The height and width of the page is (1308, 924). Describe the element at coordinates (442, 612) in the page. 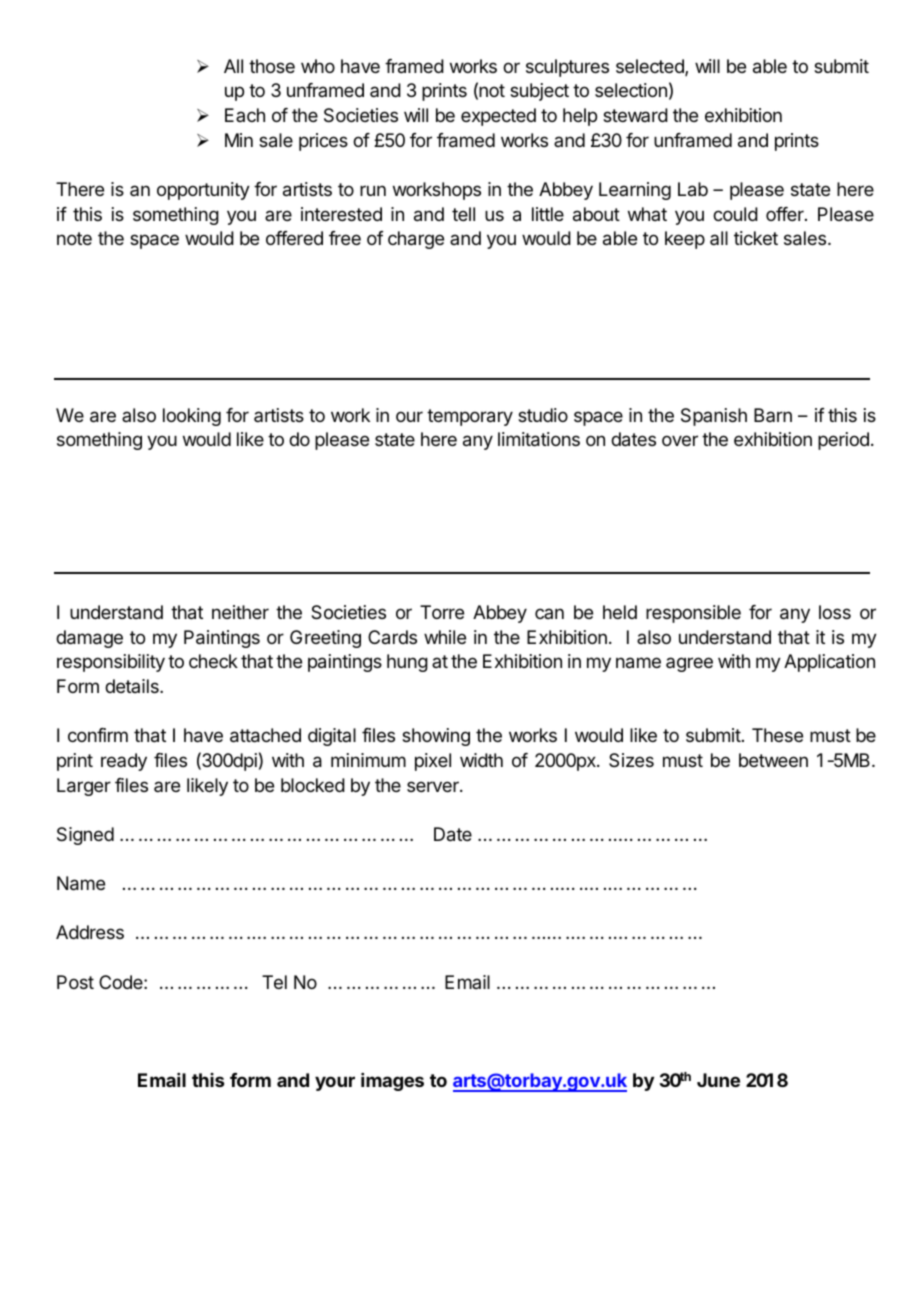

I see `Torre` at that location.
